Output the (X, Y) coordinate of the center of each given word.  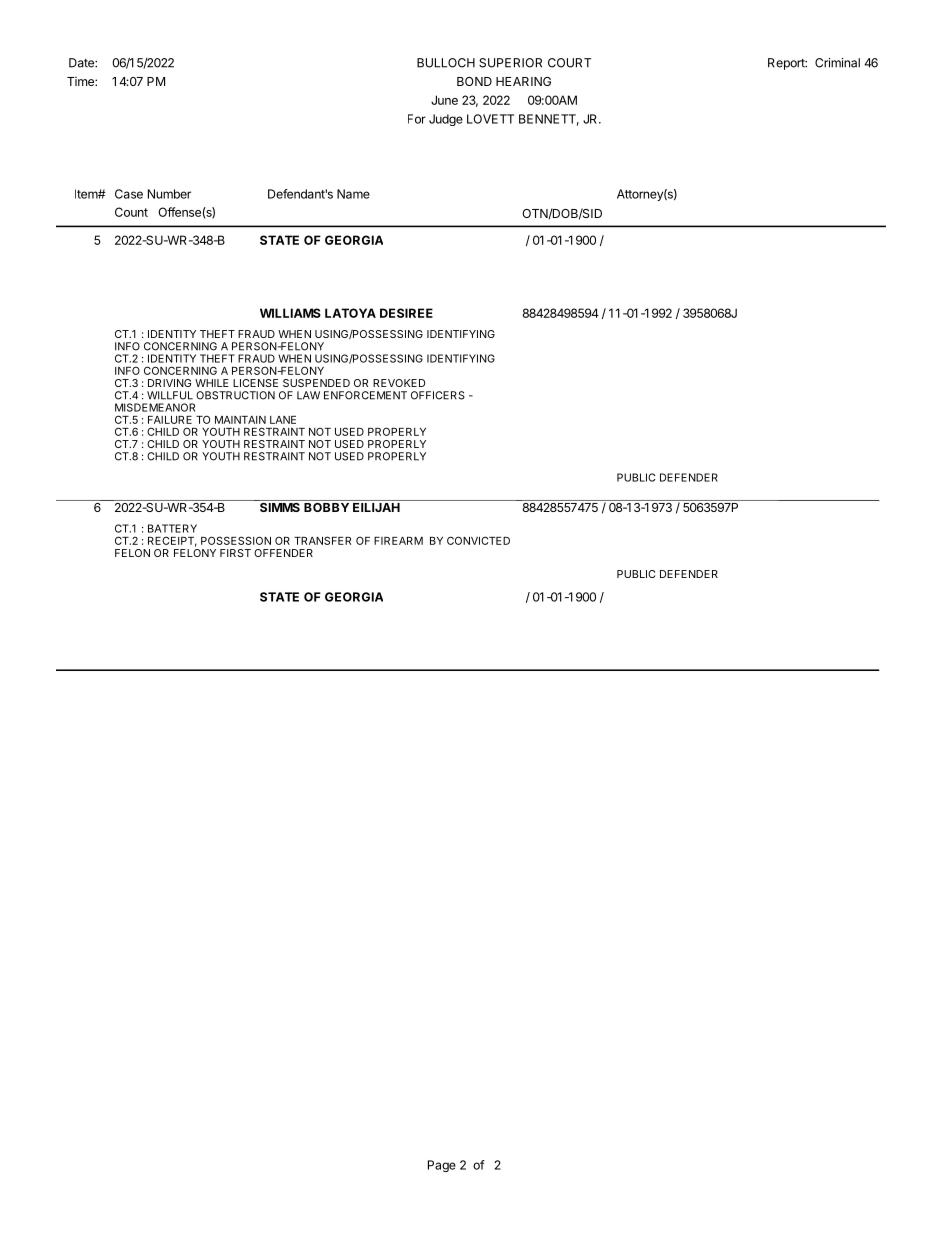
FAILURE (170, 420)
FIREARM (398, 541)
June (444, 100)
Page (442, 1166)
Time (81, 81)
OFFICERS (438, 395)
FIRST (235, 553)
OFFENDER (283, 553)
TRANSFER (322, 540)
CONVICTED (478, 540)
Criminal (837, 63)
